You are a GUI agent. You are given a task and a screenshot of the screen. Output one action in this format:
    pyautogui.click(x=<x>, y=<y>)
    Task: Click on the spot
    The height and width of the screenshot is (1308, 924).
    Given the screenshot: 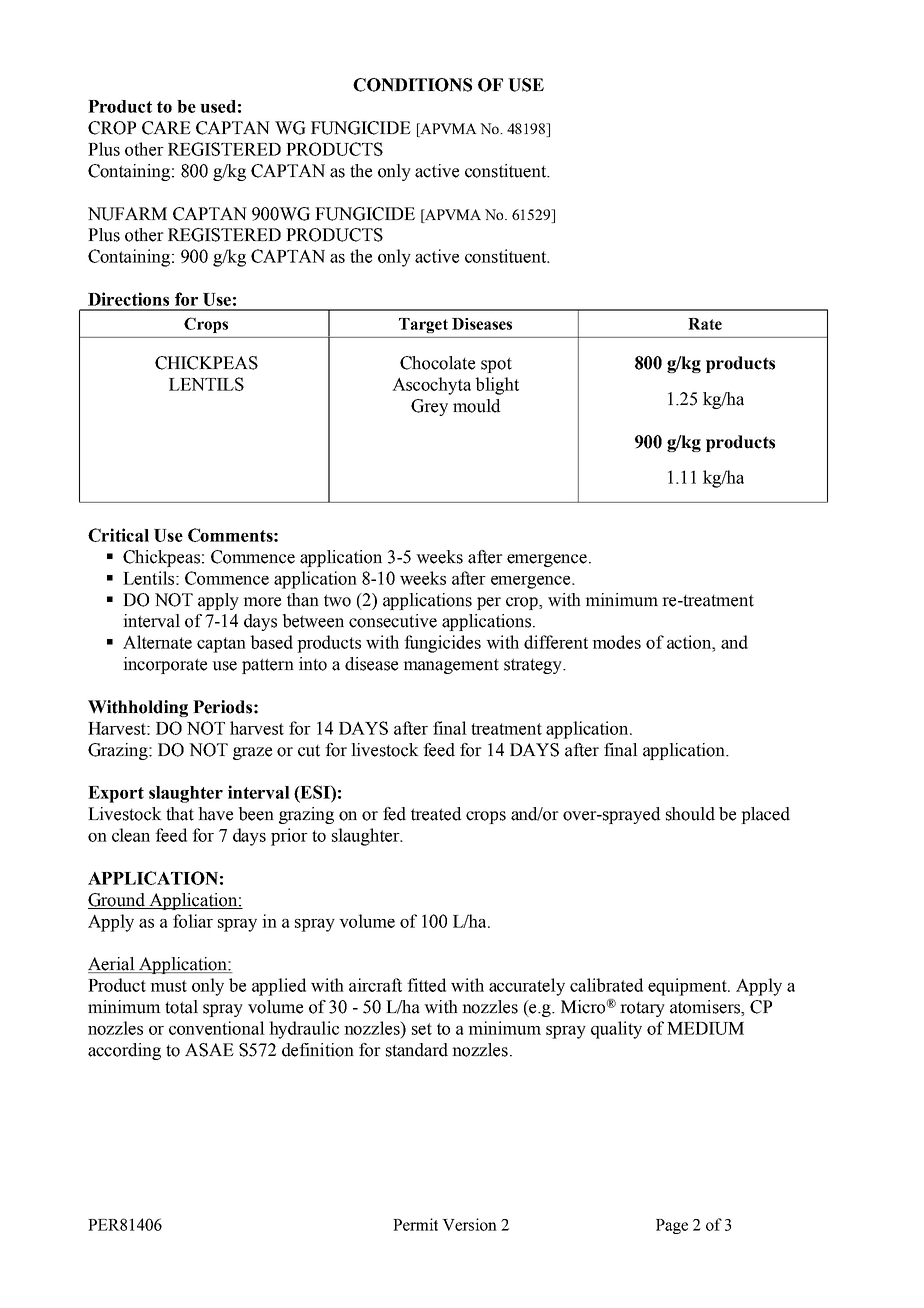 What is the action you would take?
    pyautogui.click(x=496, y=365)
